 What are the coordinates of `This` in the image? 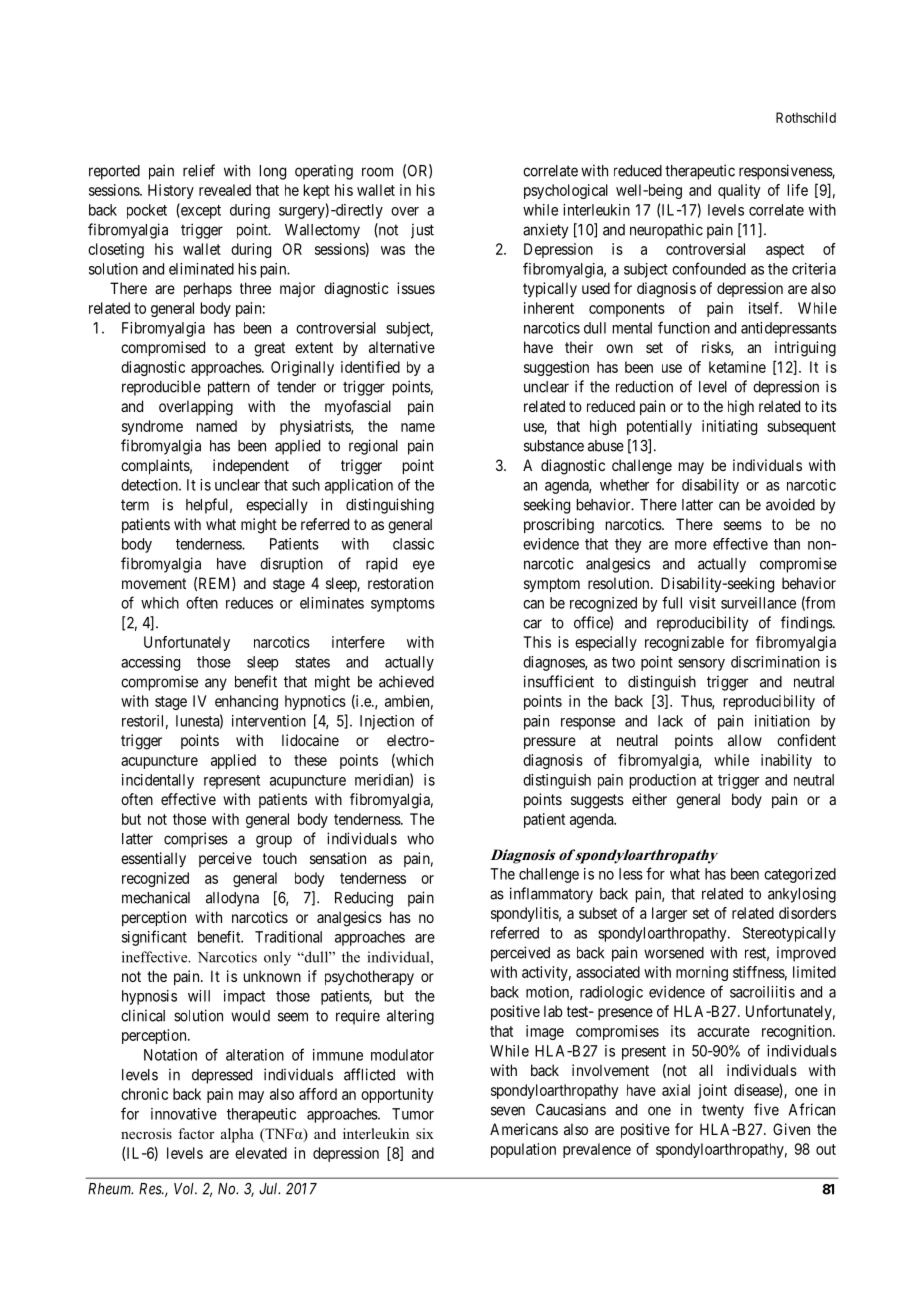 It's located at (537, 642).
